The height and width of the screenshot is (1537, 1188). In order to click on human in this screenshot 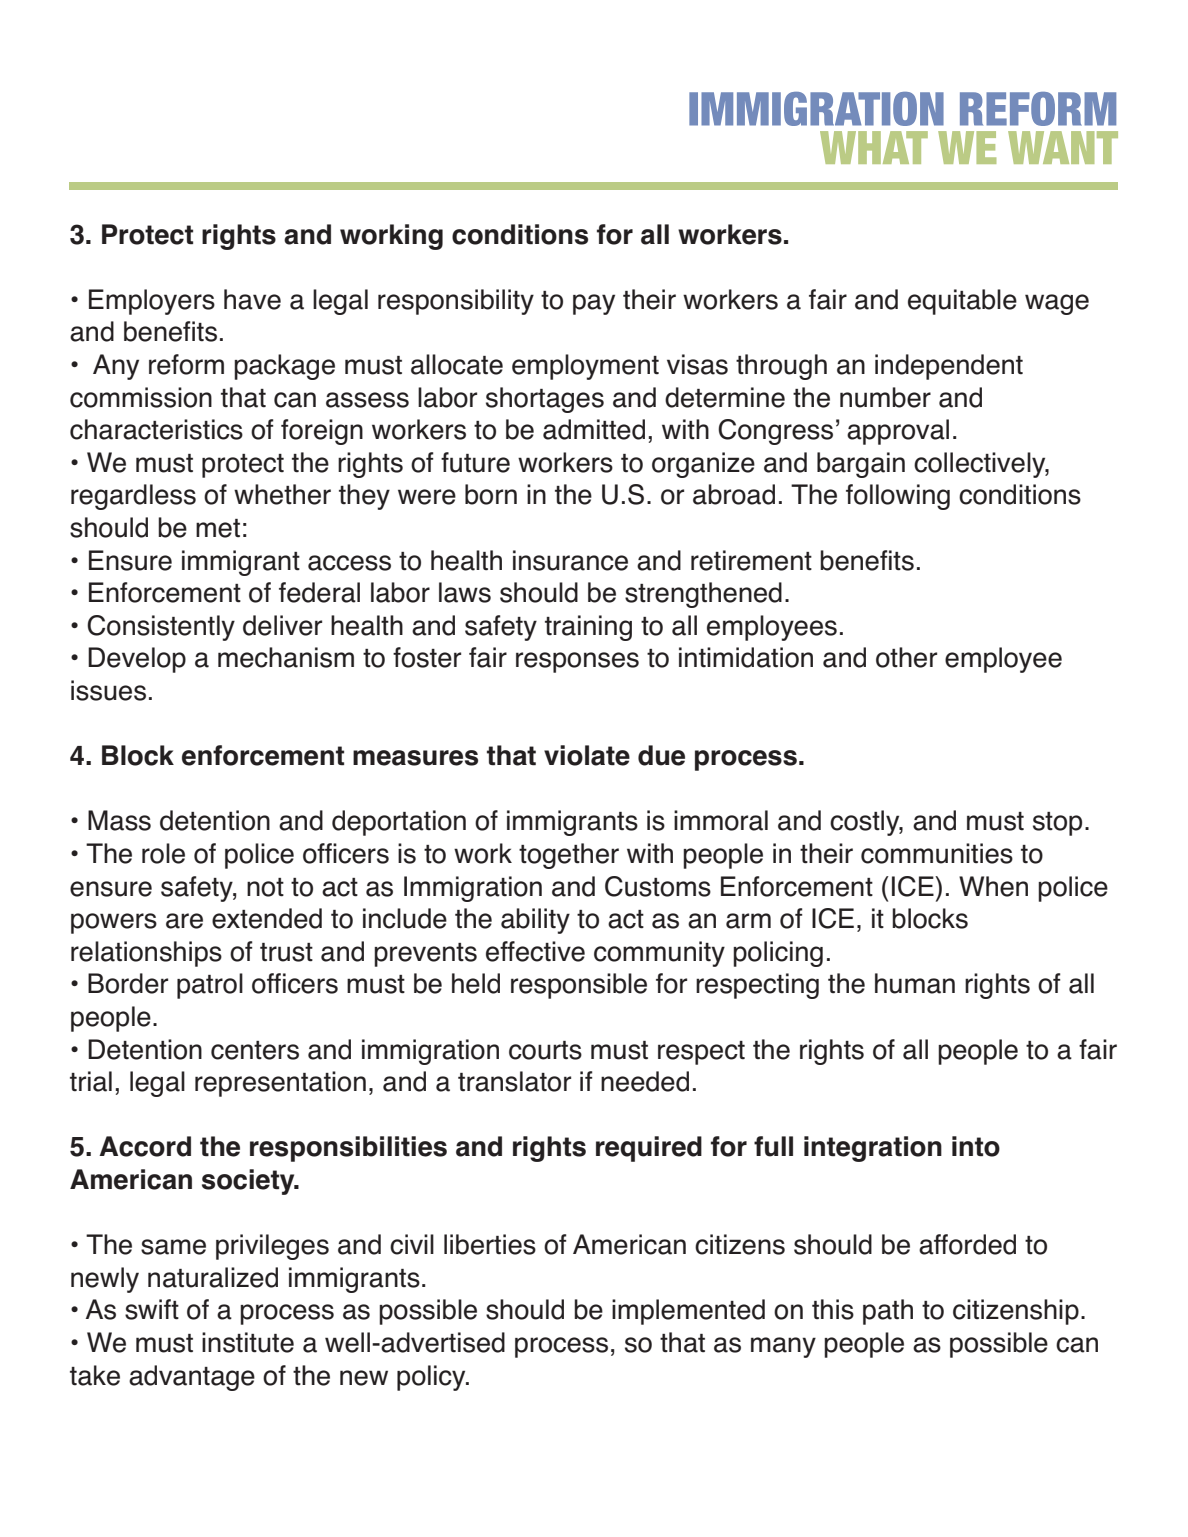, I will do `click(915, 983)`.
